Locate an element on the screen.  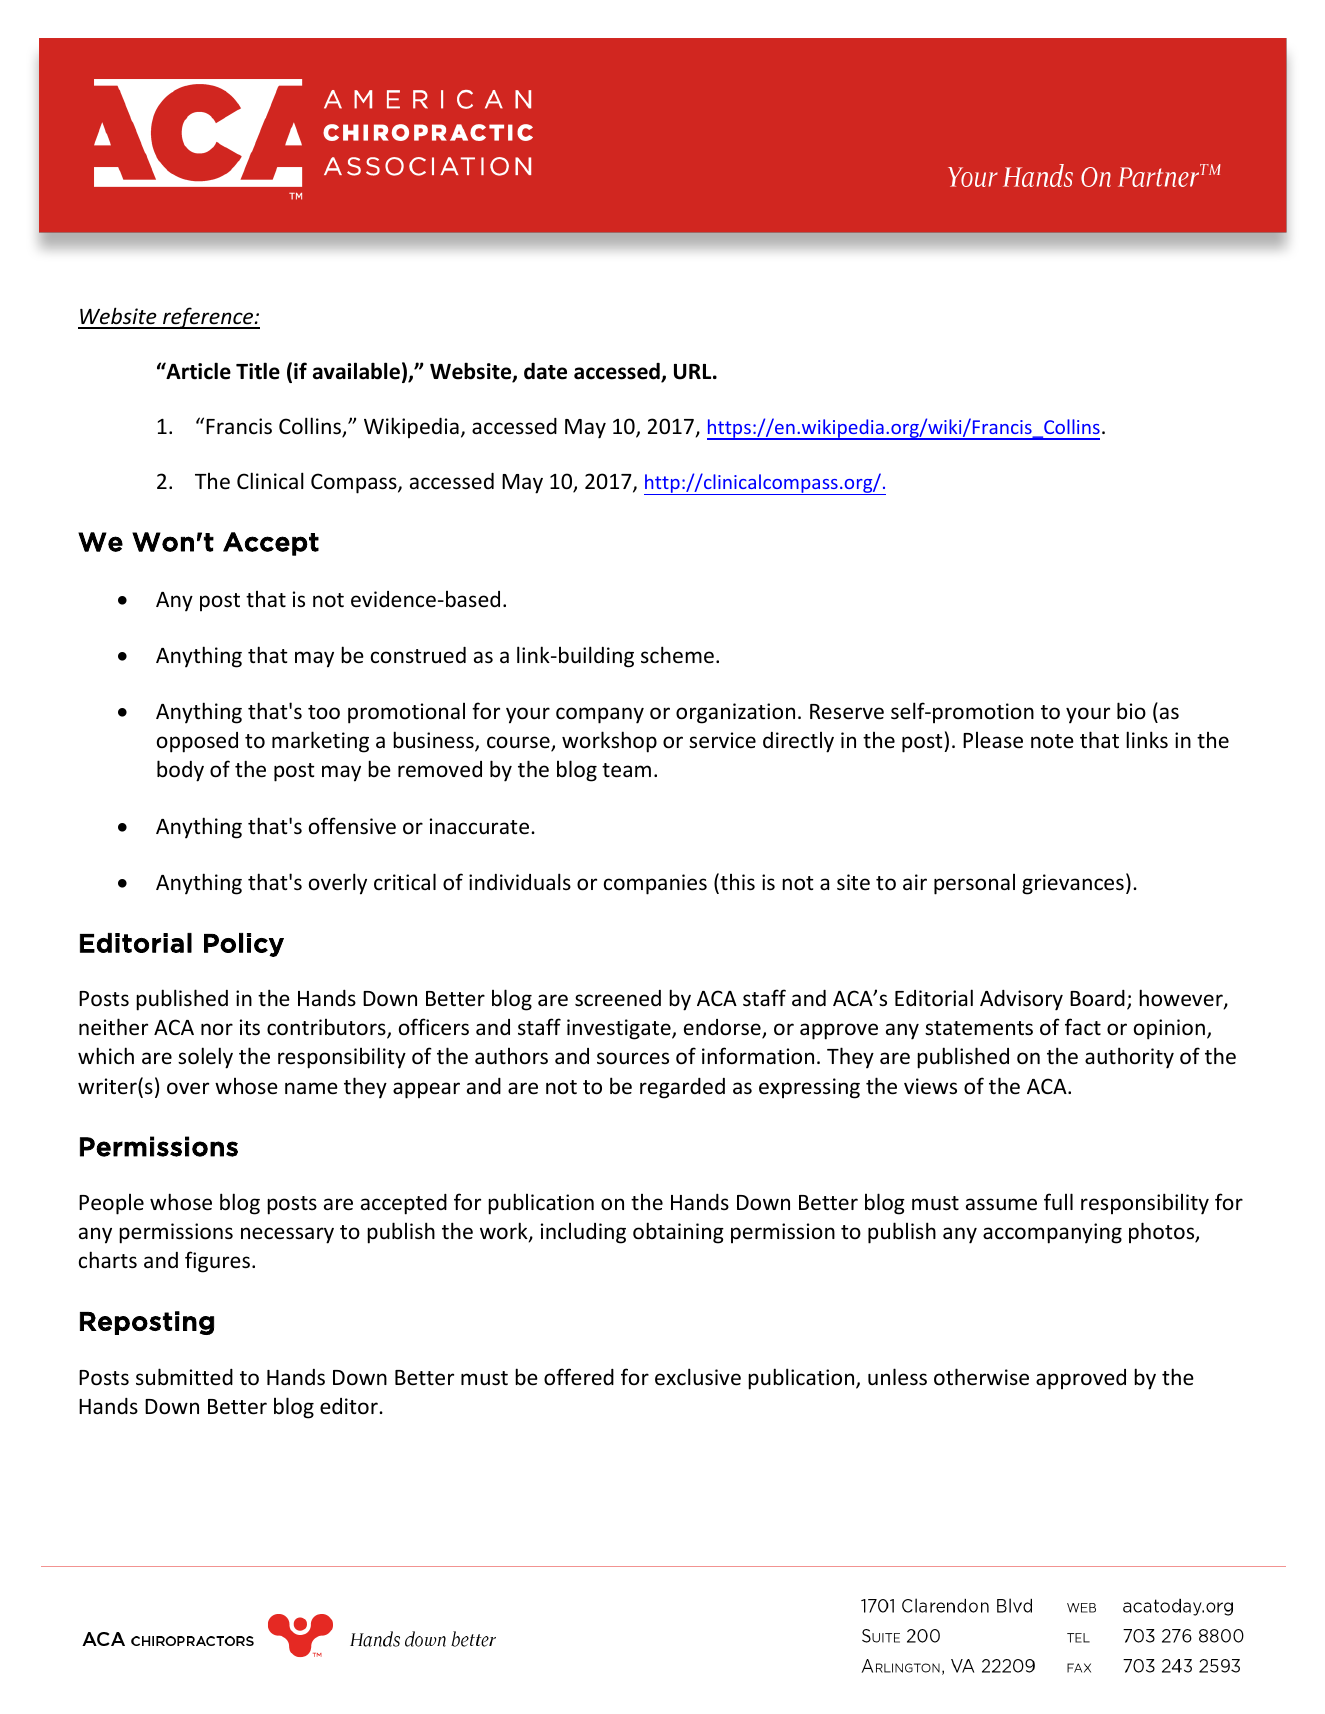
submitted is located at coordinates (184, 1377).
